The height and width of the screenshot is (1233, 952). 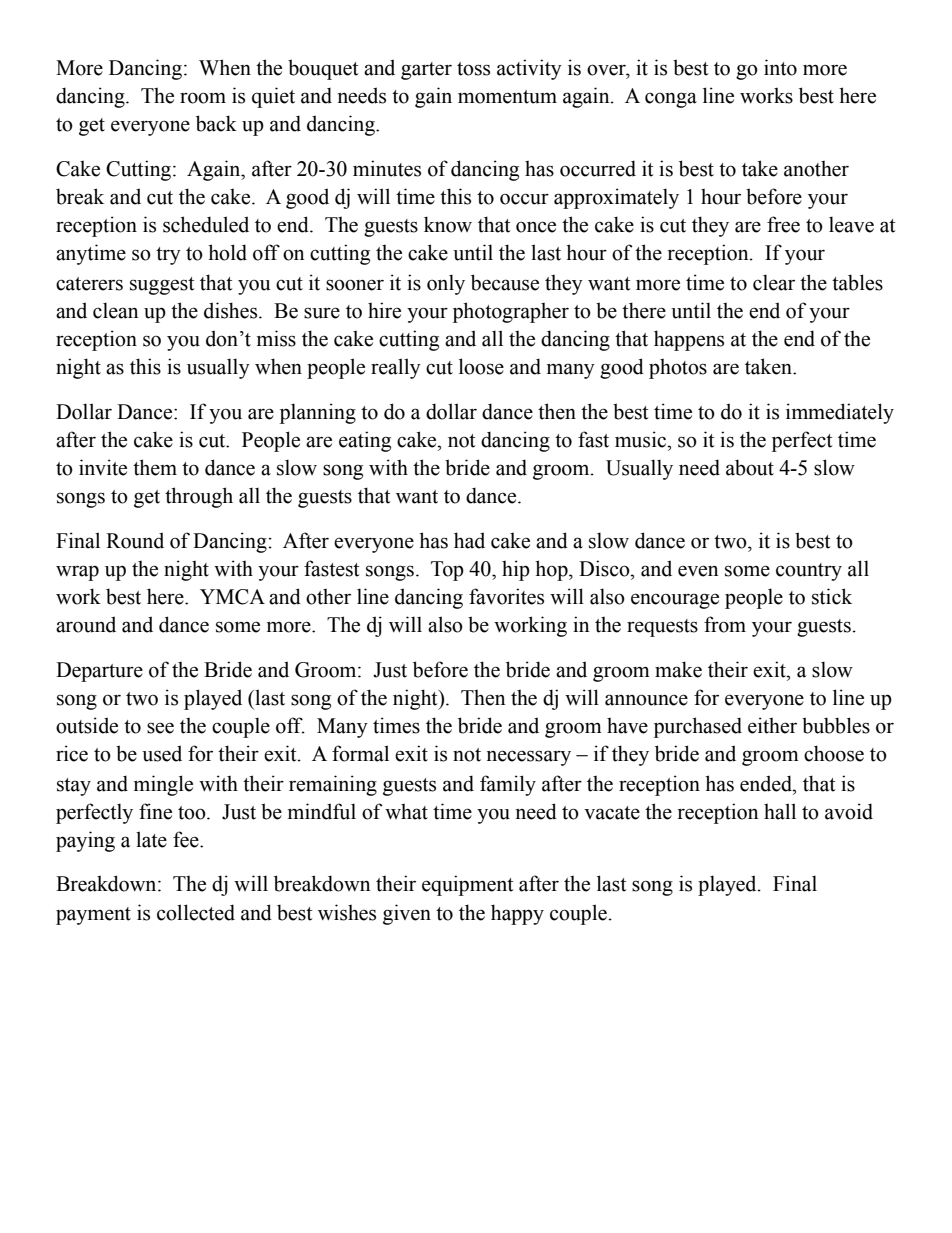 I want to click on clean, so click(x=116, y=310).
